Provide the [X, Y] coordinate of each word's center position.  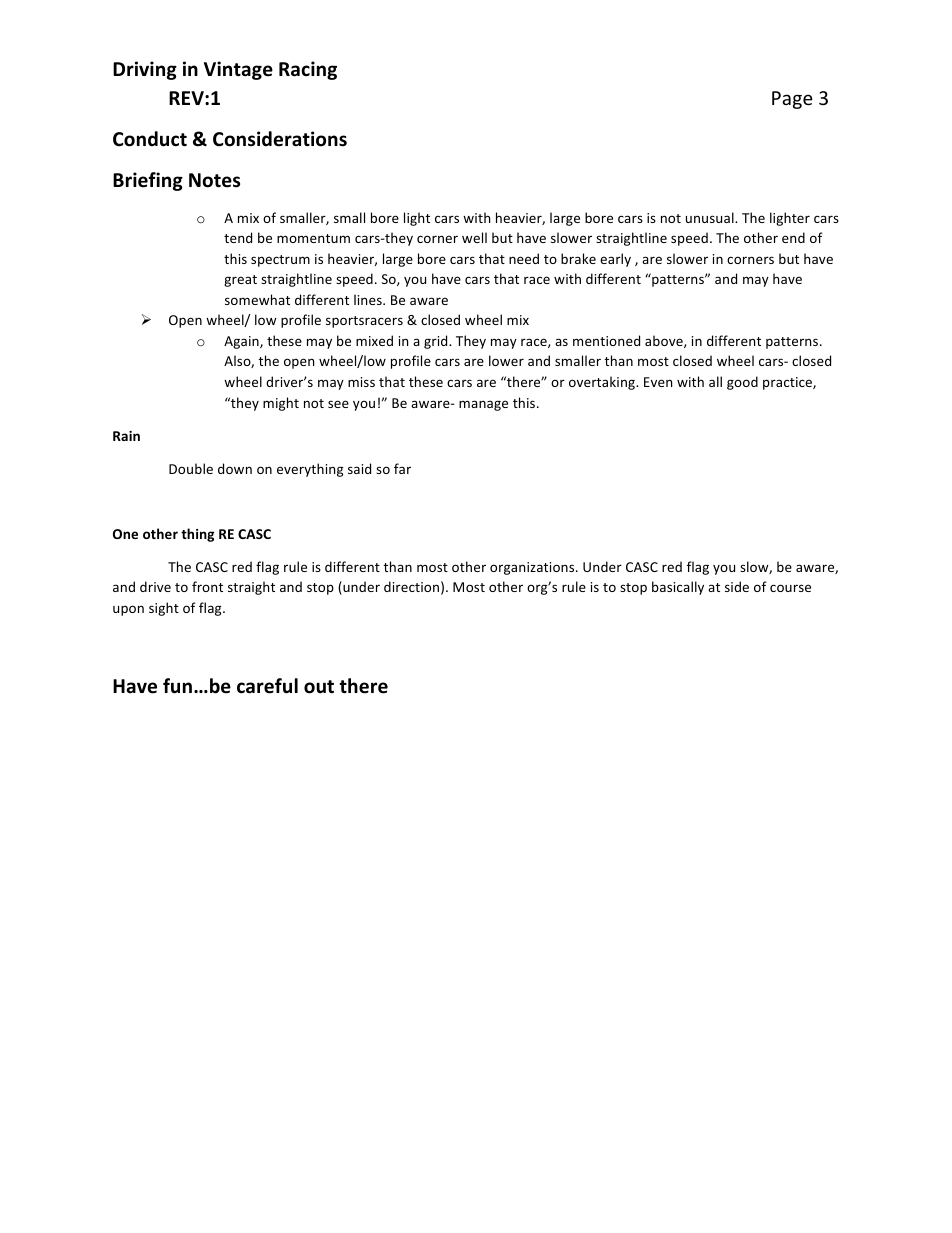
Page [792, 100]
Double [191, 468]
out [319, 687]
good [742, 383]
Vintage [238, 70]
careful [267, 686]
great [240, 281]
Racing [308, 70]
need [524, 258]
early [615, 260]
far [402, 468]
